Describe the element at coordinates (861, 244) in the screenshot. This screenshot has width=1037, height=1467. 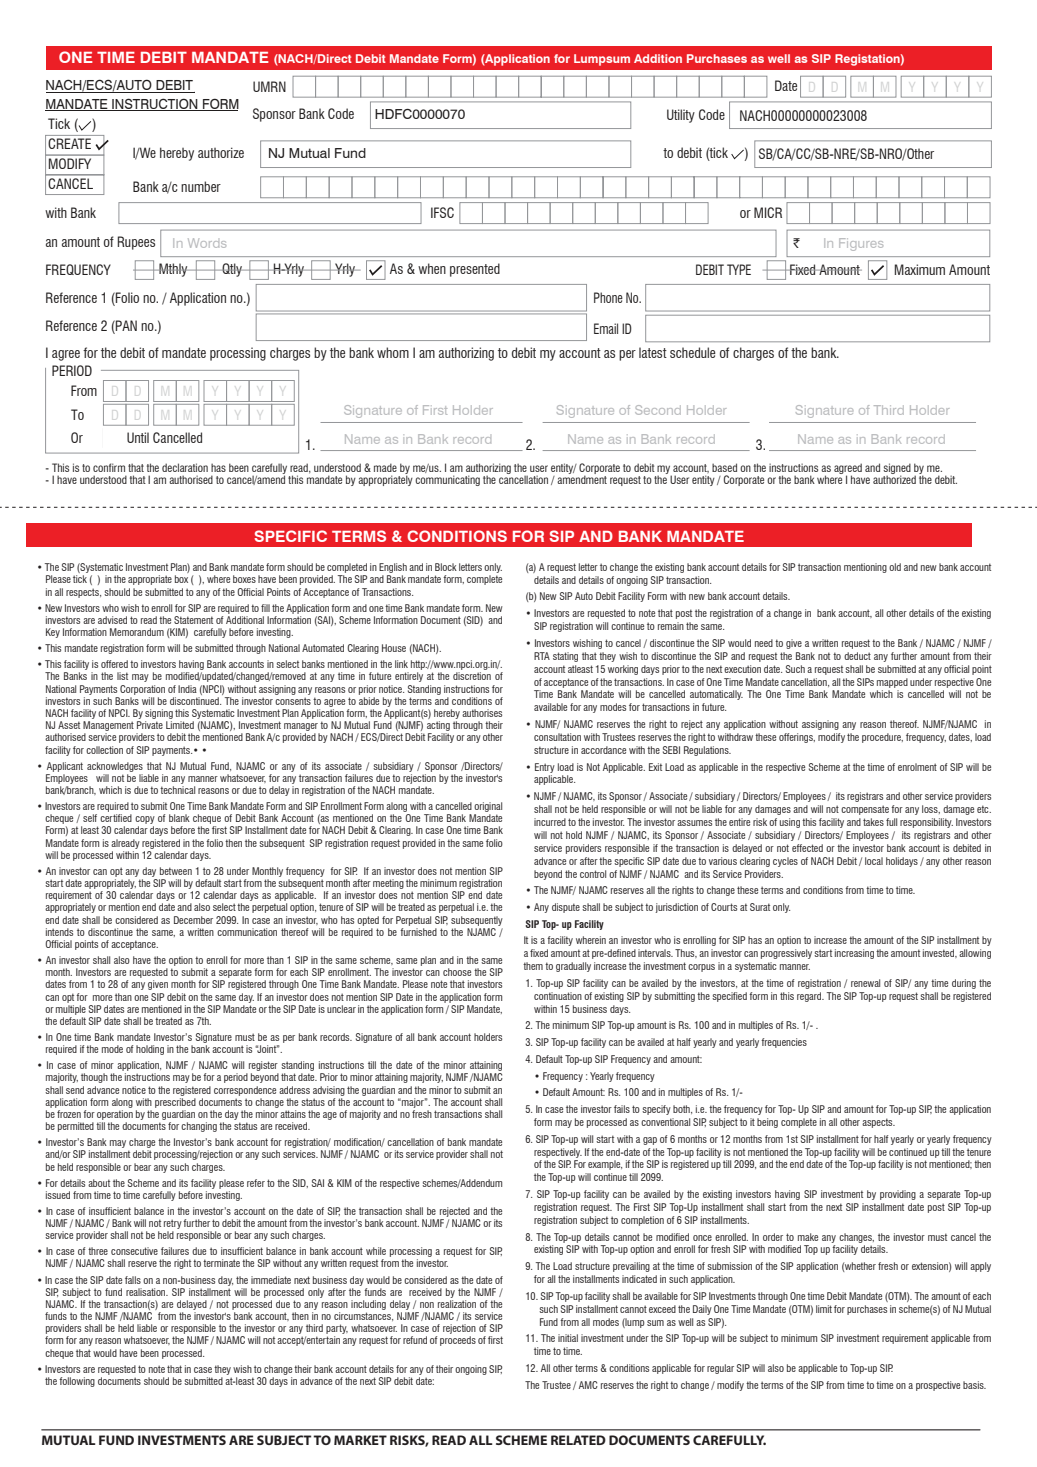
I see `Figures` at that location.
